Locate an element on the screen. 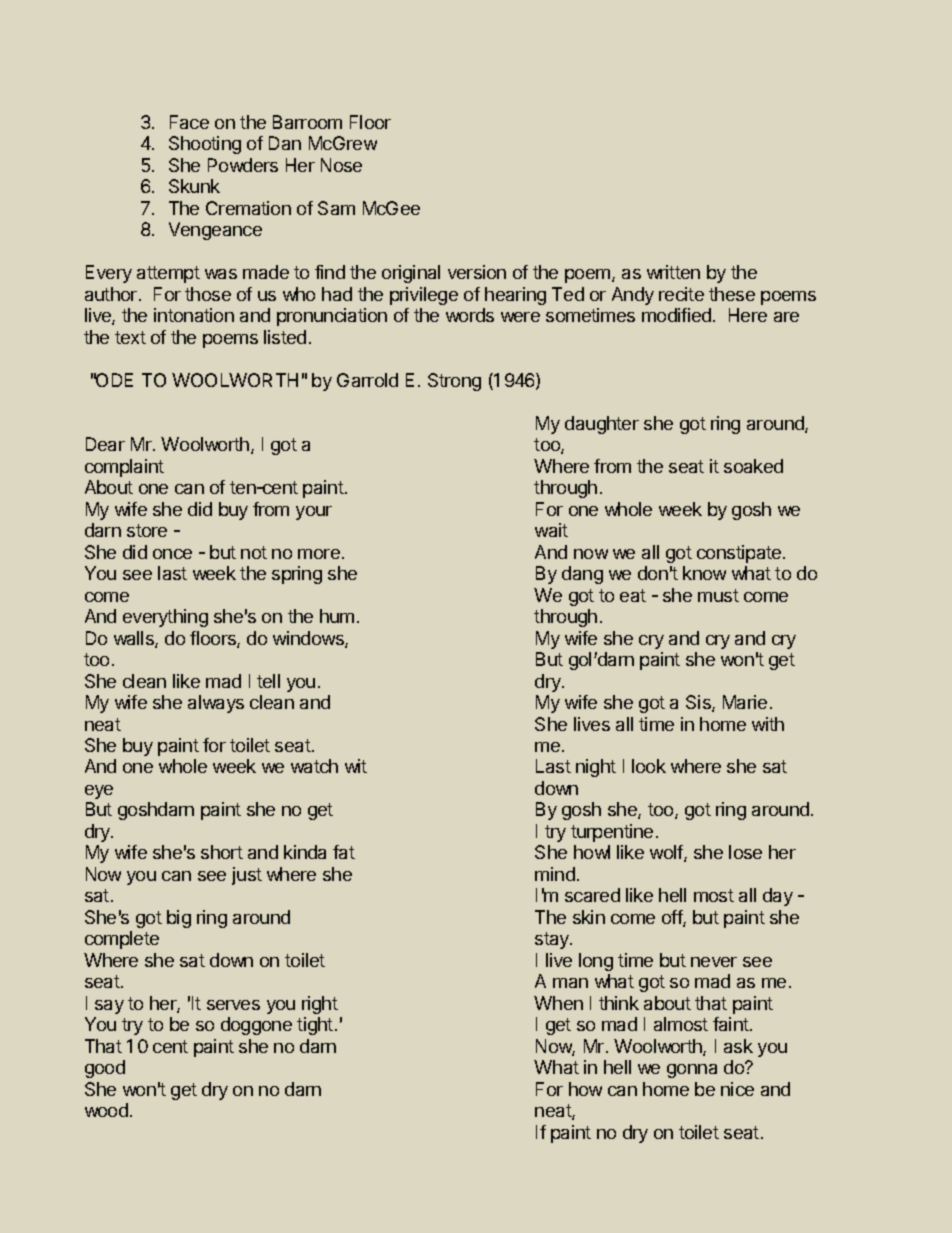 This screenshot has width=952, height=1233. modified is located at coordinates (676, 315).
